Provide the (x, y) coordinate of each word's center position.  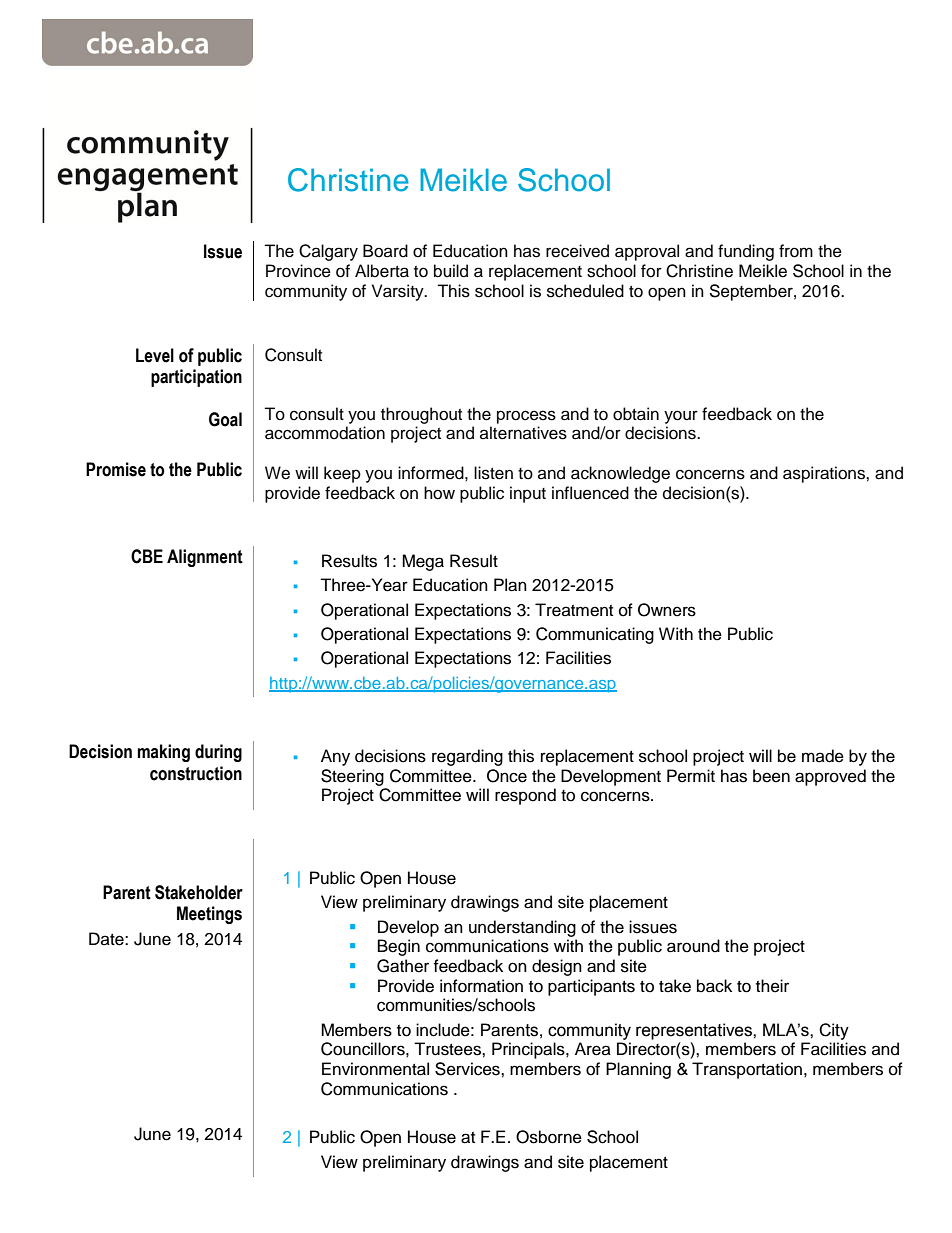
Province (298, 271)
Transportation (747, 1070)
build (451, 271)
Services (468, 1069)
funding (746, 252)
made (823, 756)
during (218, 753)
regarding (467, 757)
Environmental (375, 1069)
